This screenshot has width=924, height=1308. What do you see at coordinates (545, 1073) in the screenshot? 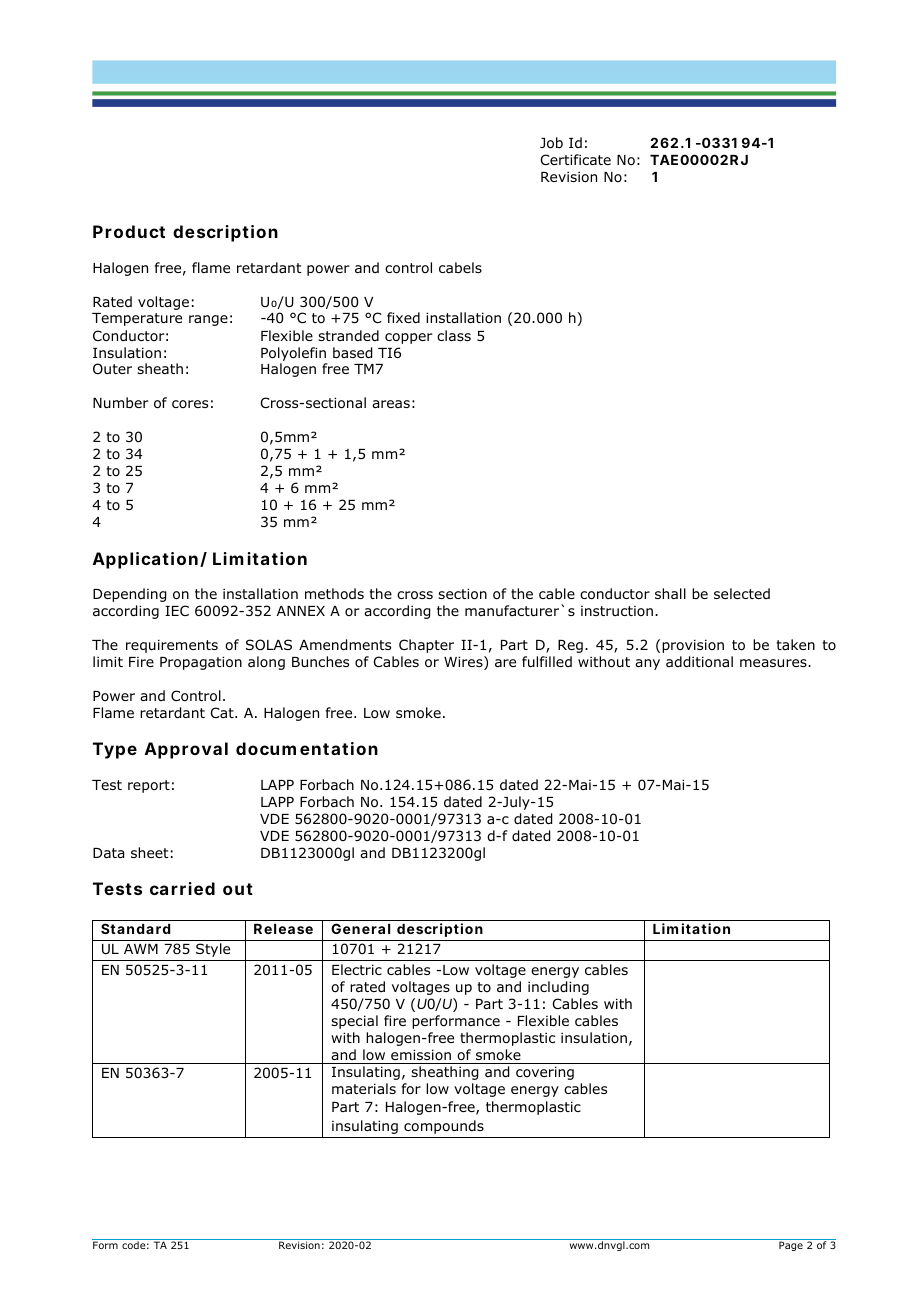
I see `covering` at bounding box center [545, 1073].
